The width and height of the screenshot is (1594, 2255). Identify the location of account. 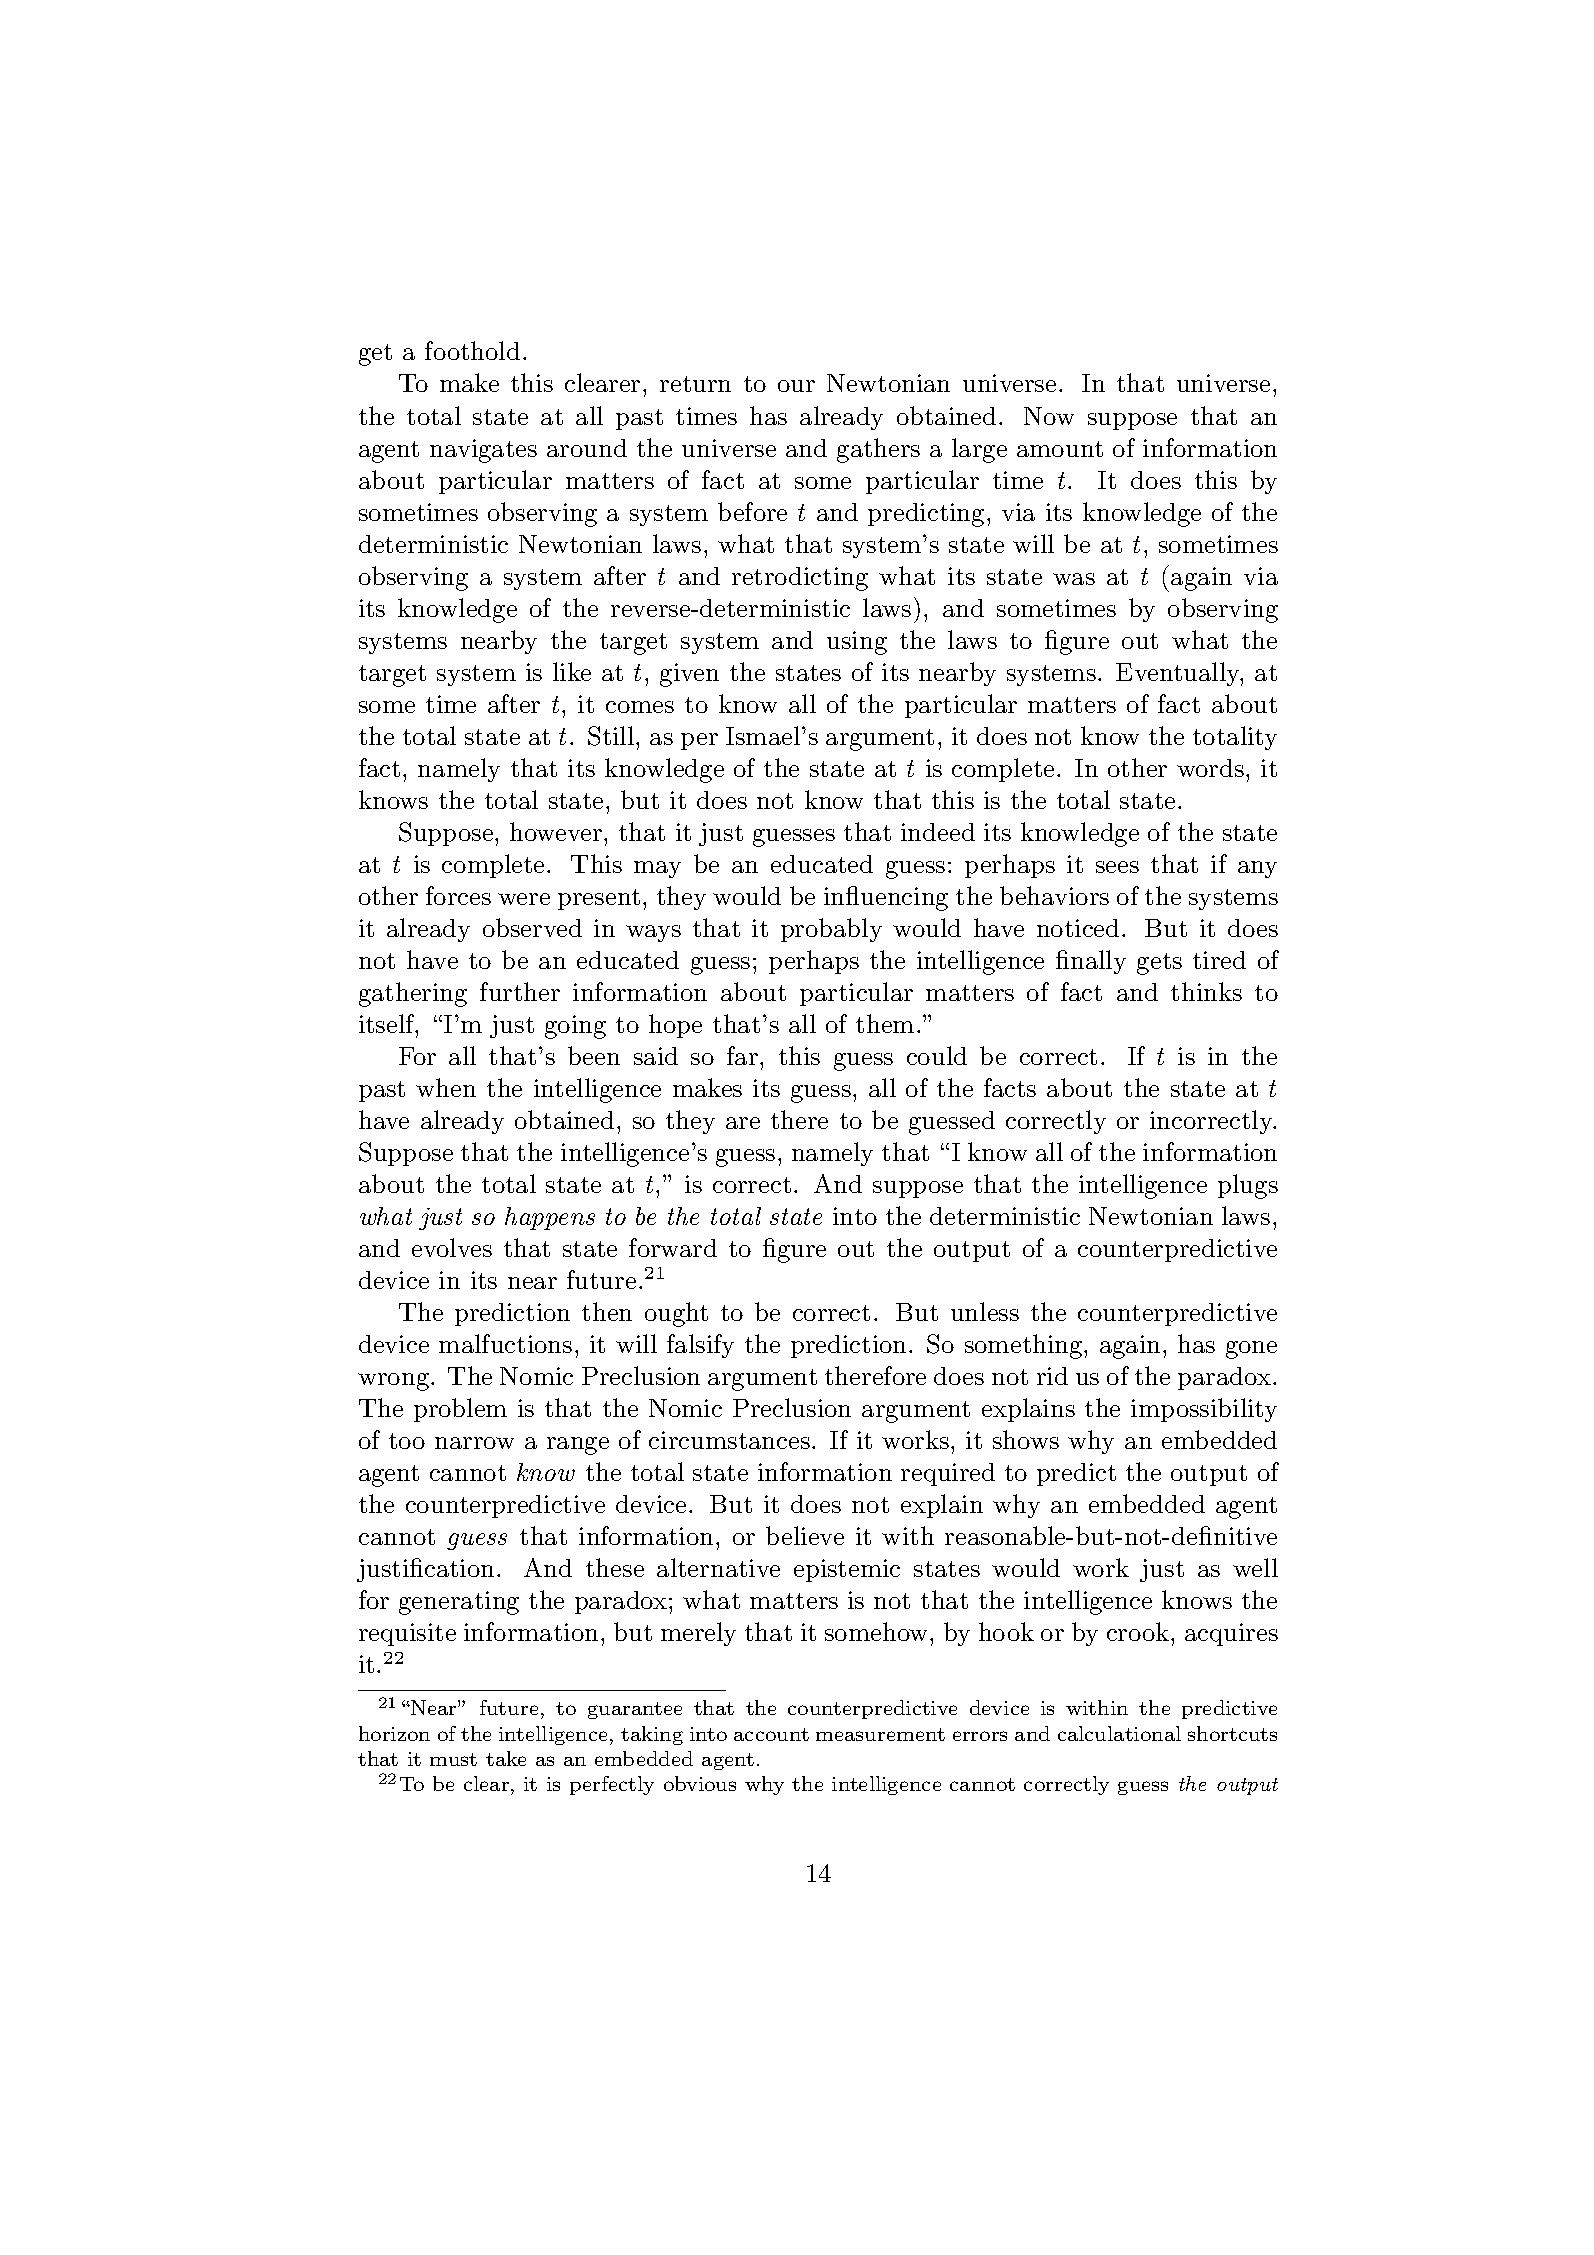
(771, 1734).
